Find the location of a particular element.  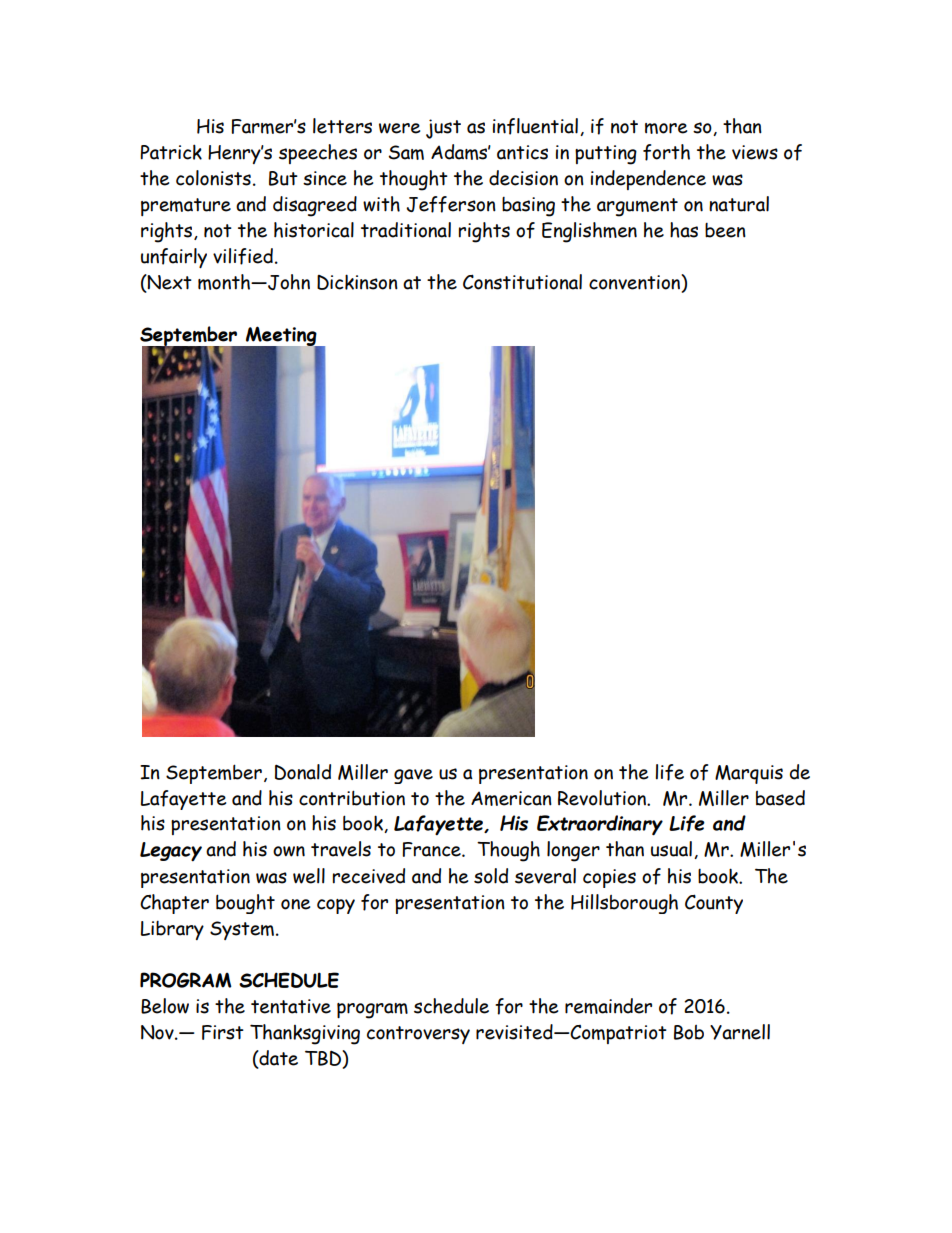

American is located at coordinates (511, 798).
